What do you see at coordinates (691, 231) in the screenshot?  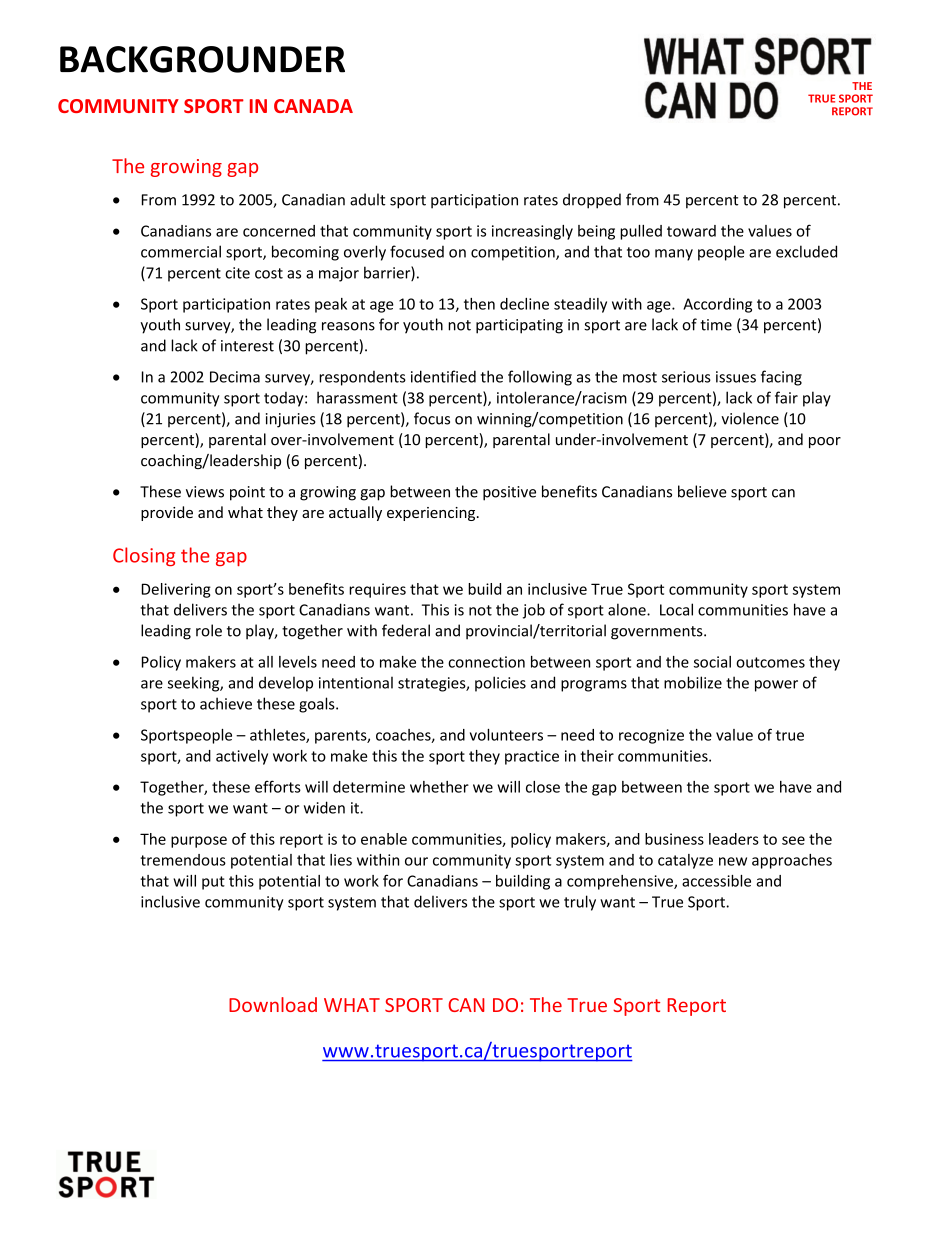 I see `toward` at bounding box center [691, 231].
